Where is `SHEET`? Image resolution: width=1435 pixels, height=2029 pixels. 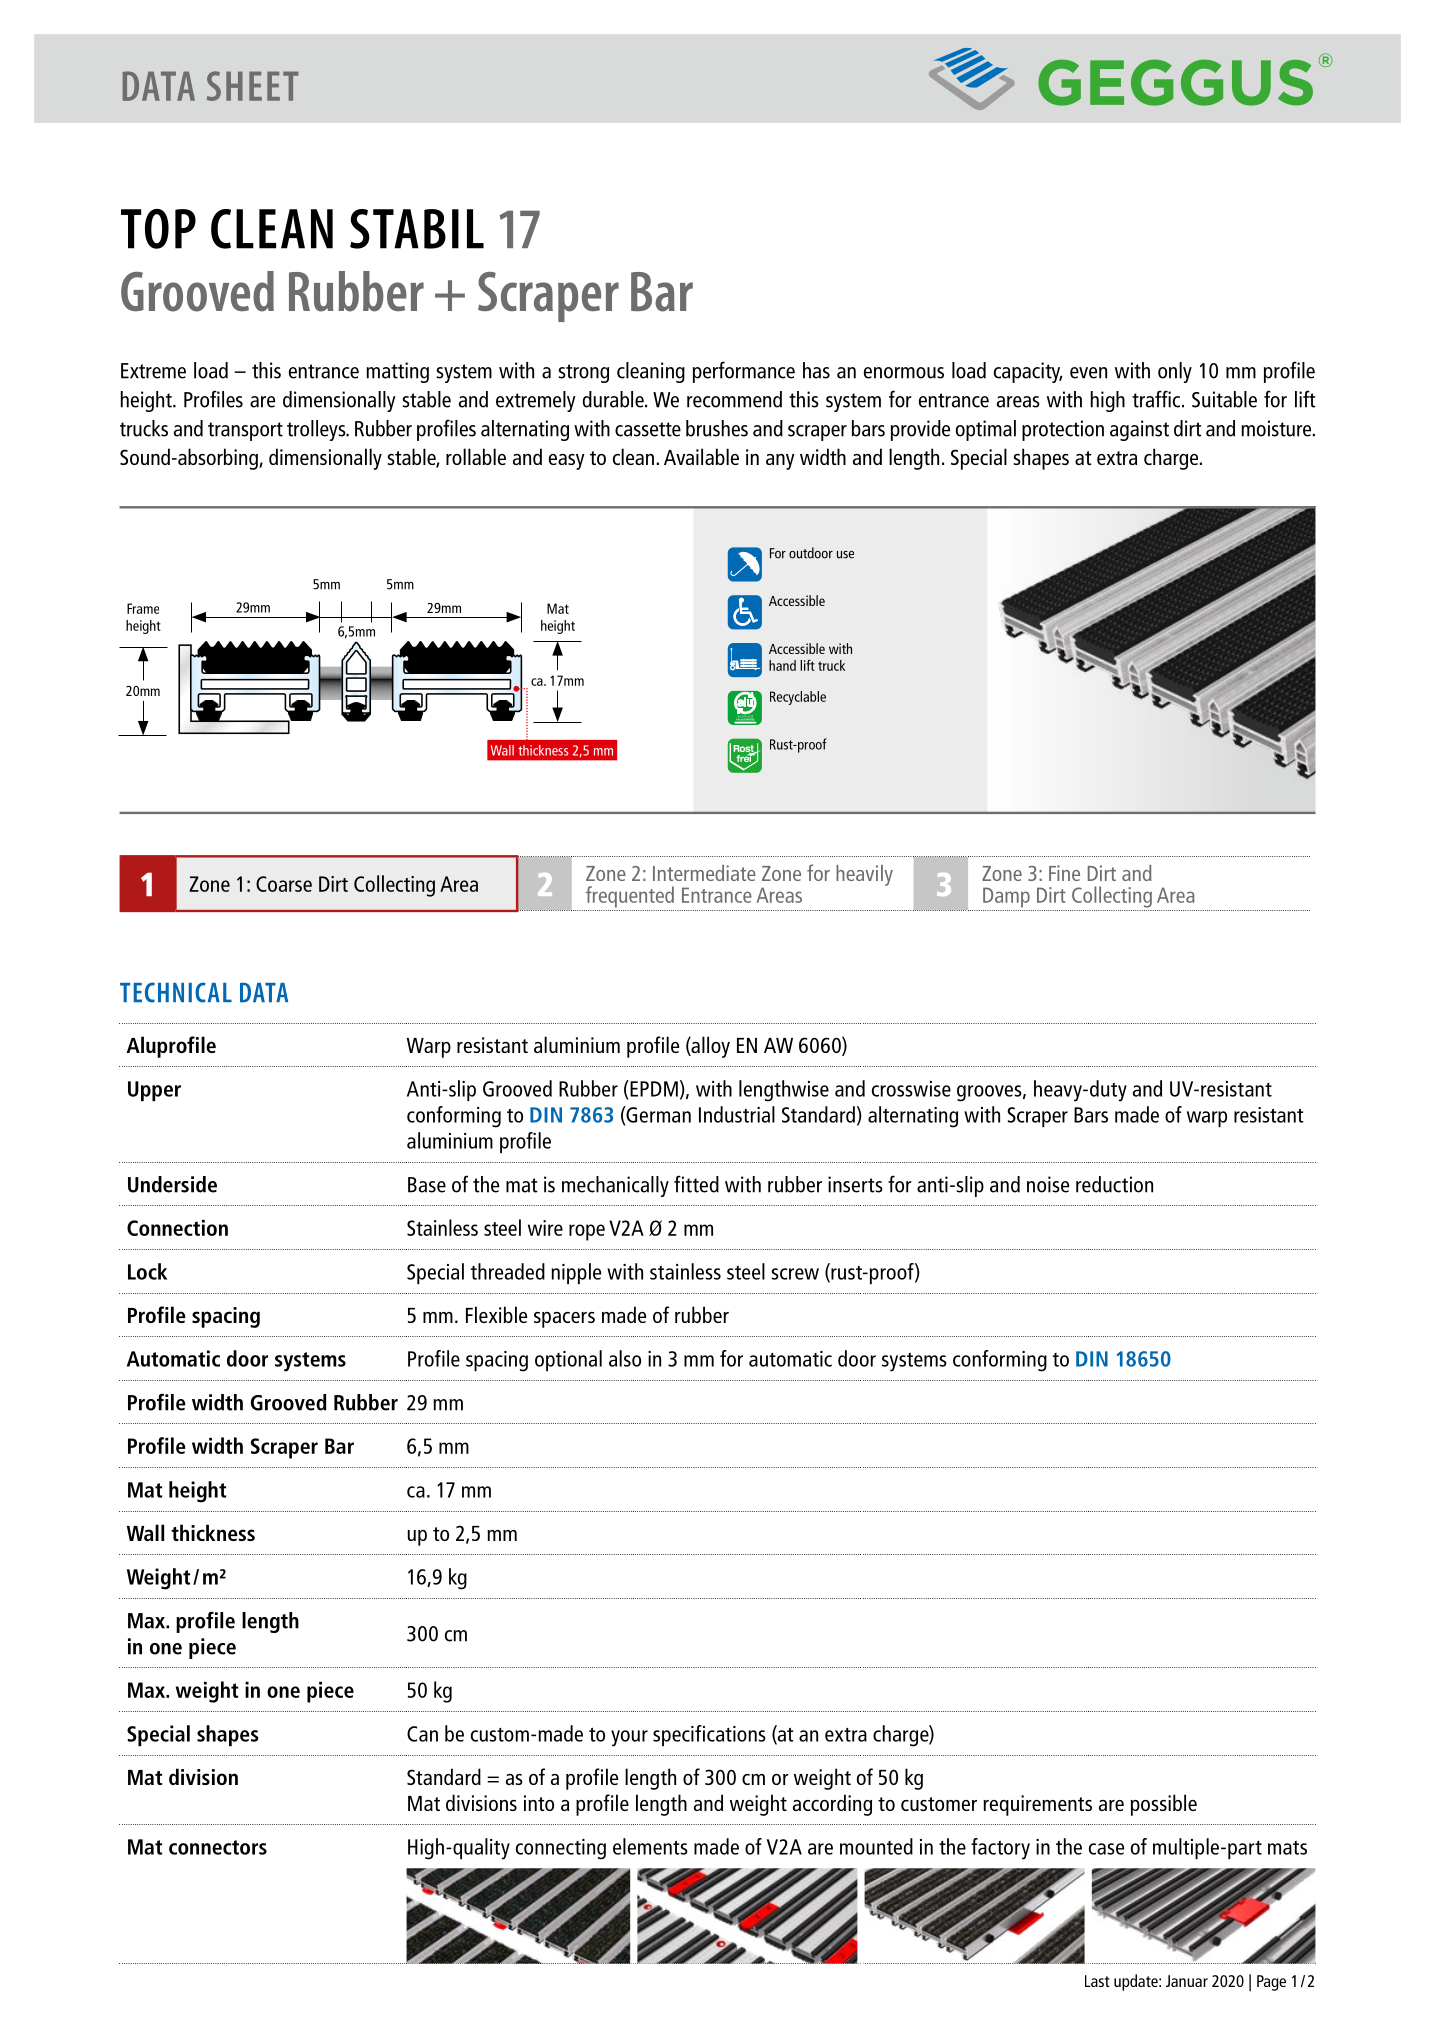 SHEET is located at coordinates (252, 86).
